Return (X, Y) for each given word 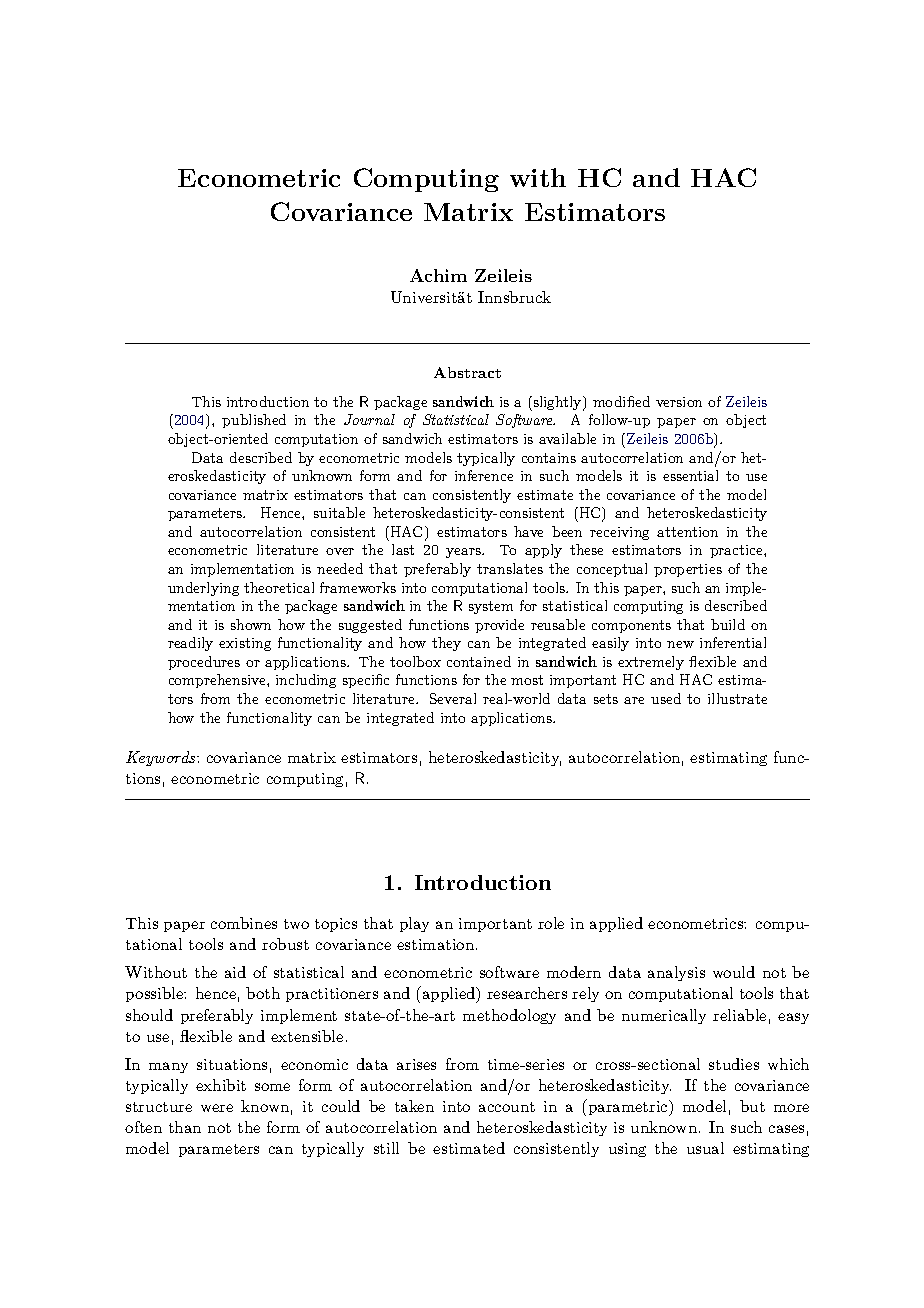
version (679, 402)
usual (705, 1148)
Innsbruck (514, 297)
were (217, 1108)
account (507, 1107)
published (254, 421)
